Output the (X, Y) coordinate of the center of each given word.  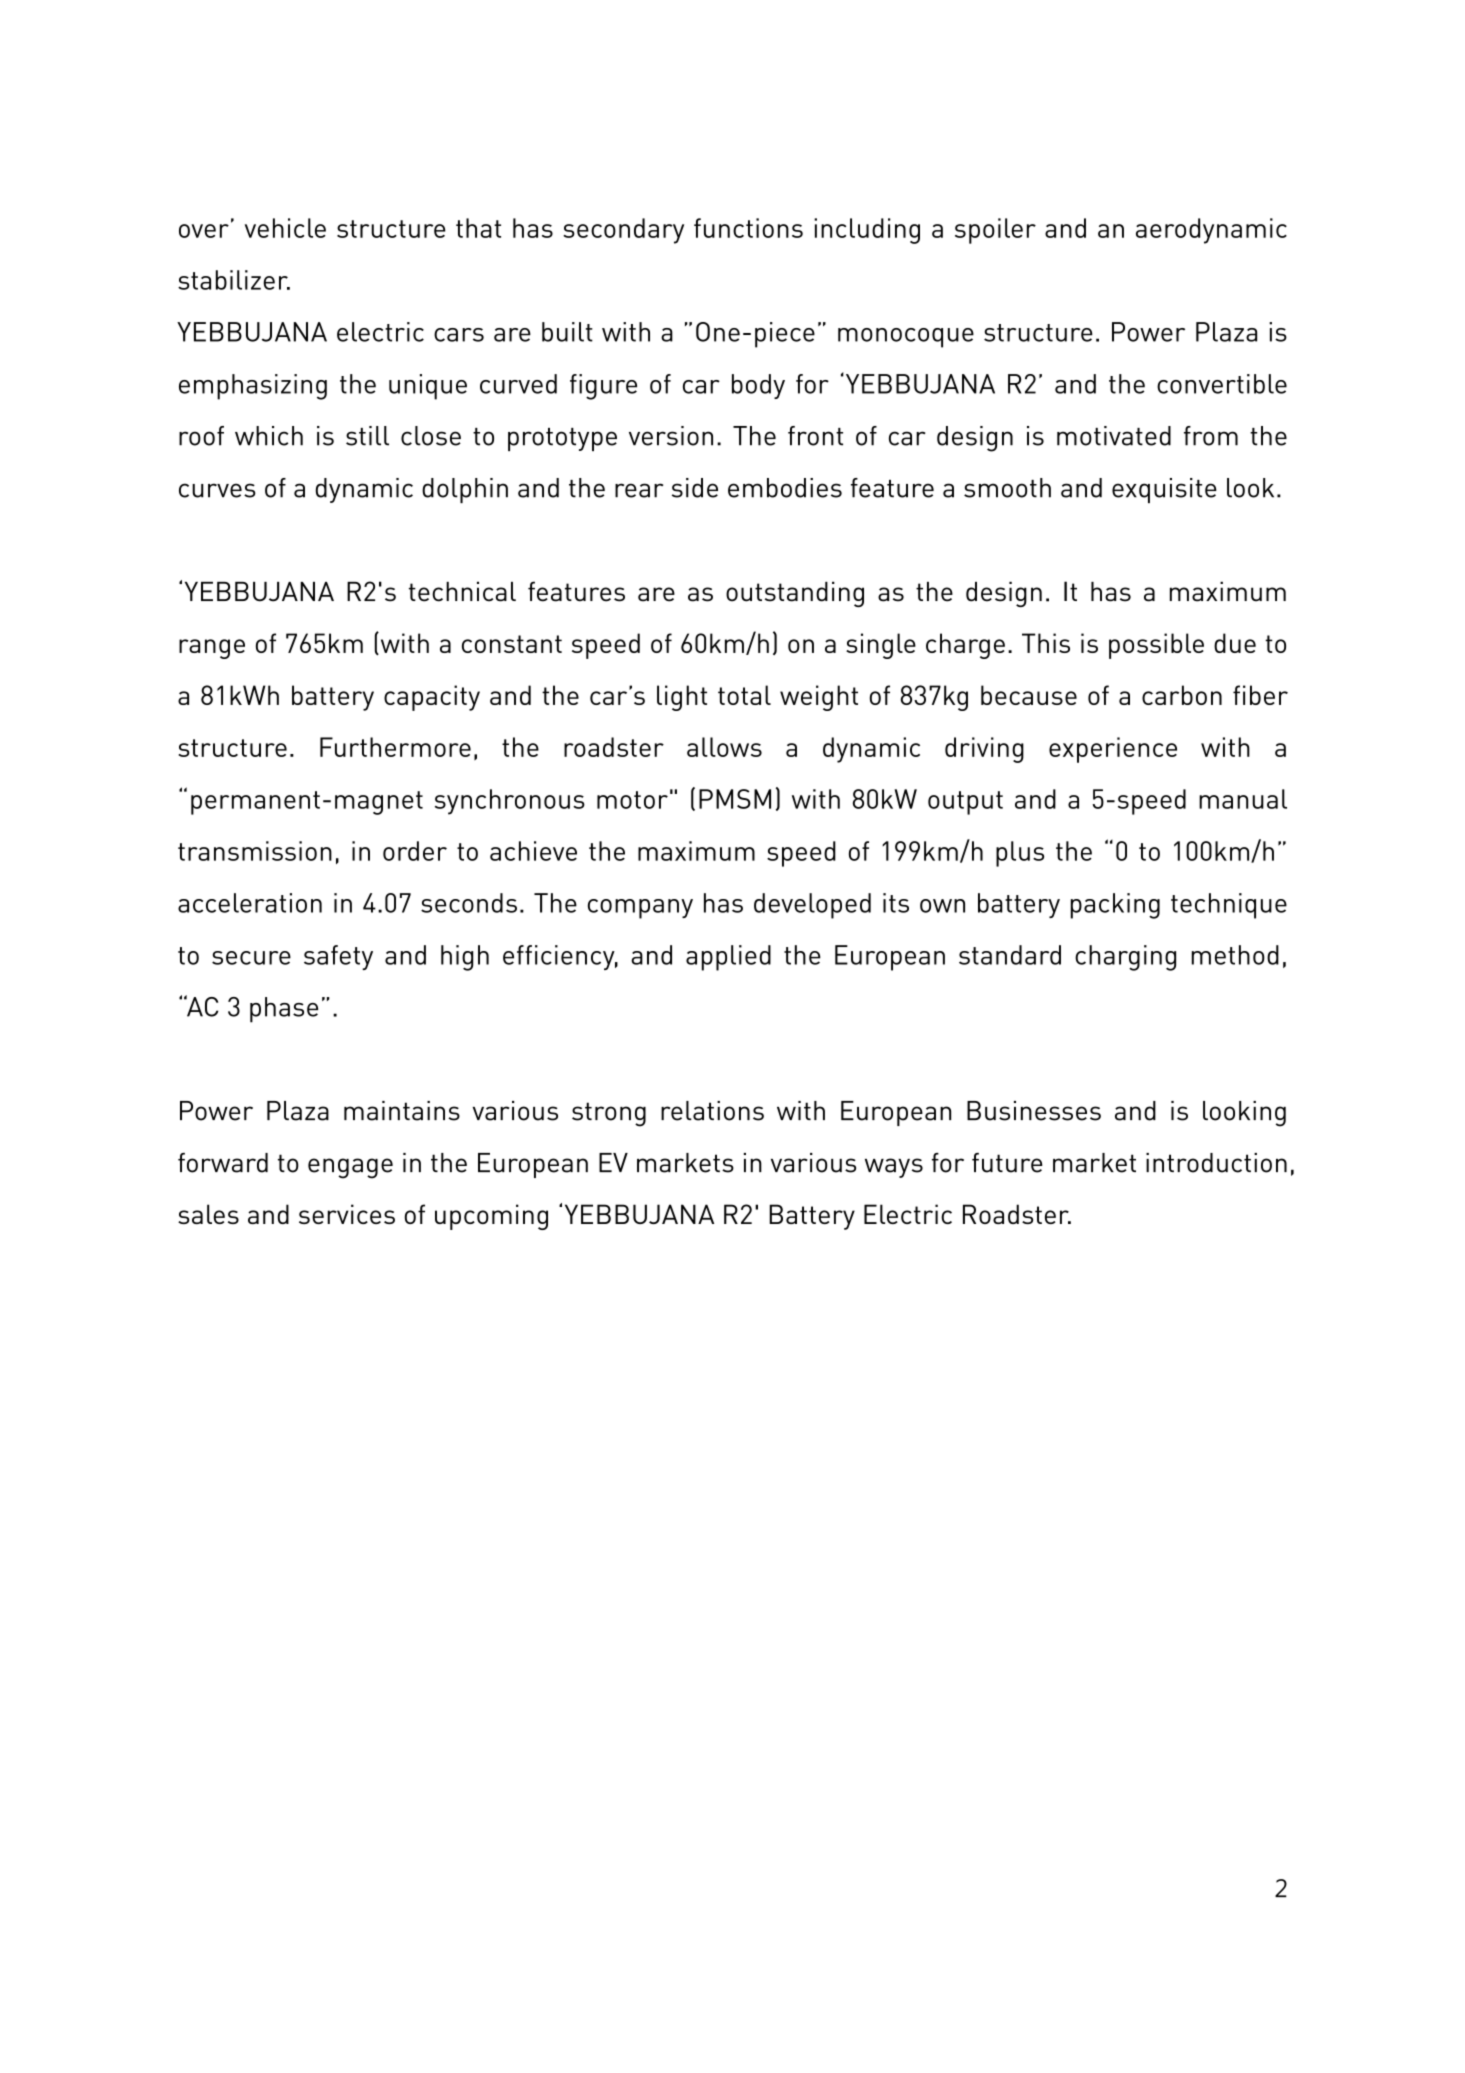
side (695, 488)
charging (1125, 958)
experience (1113, 750)
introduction (1216, 1163)
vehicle (285, 228)
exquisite (1164, 490)
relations (712, 1111)
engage (350, 1168)
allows (724, 747)
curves (217, 490)
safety (338, 957)
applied (728, 958)
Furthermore (395, 747)
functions (748, 228)
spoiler (995, 231)
